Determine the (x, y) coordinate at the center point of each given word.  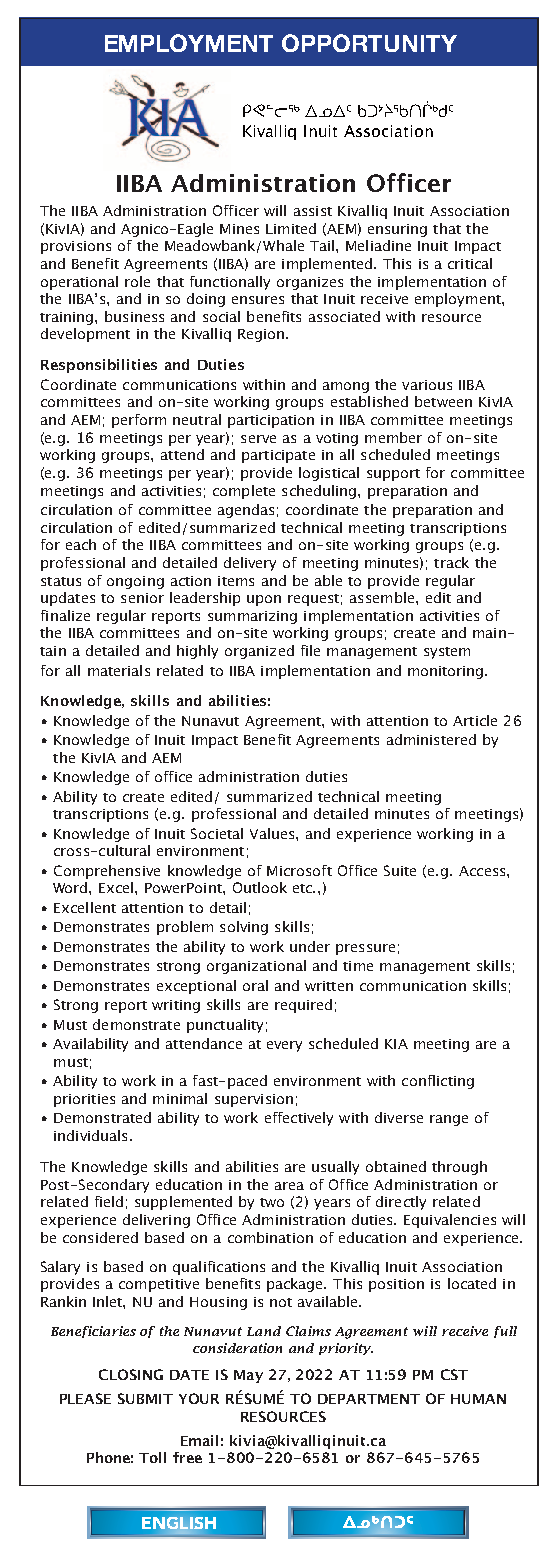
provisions (76, 247)
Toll (152, 1457)
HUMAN (478, 1399)
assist (313, 211)
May (248, 1376)
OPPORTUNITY (369, 43)
